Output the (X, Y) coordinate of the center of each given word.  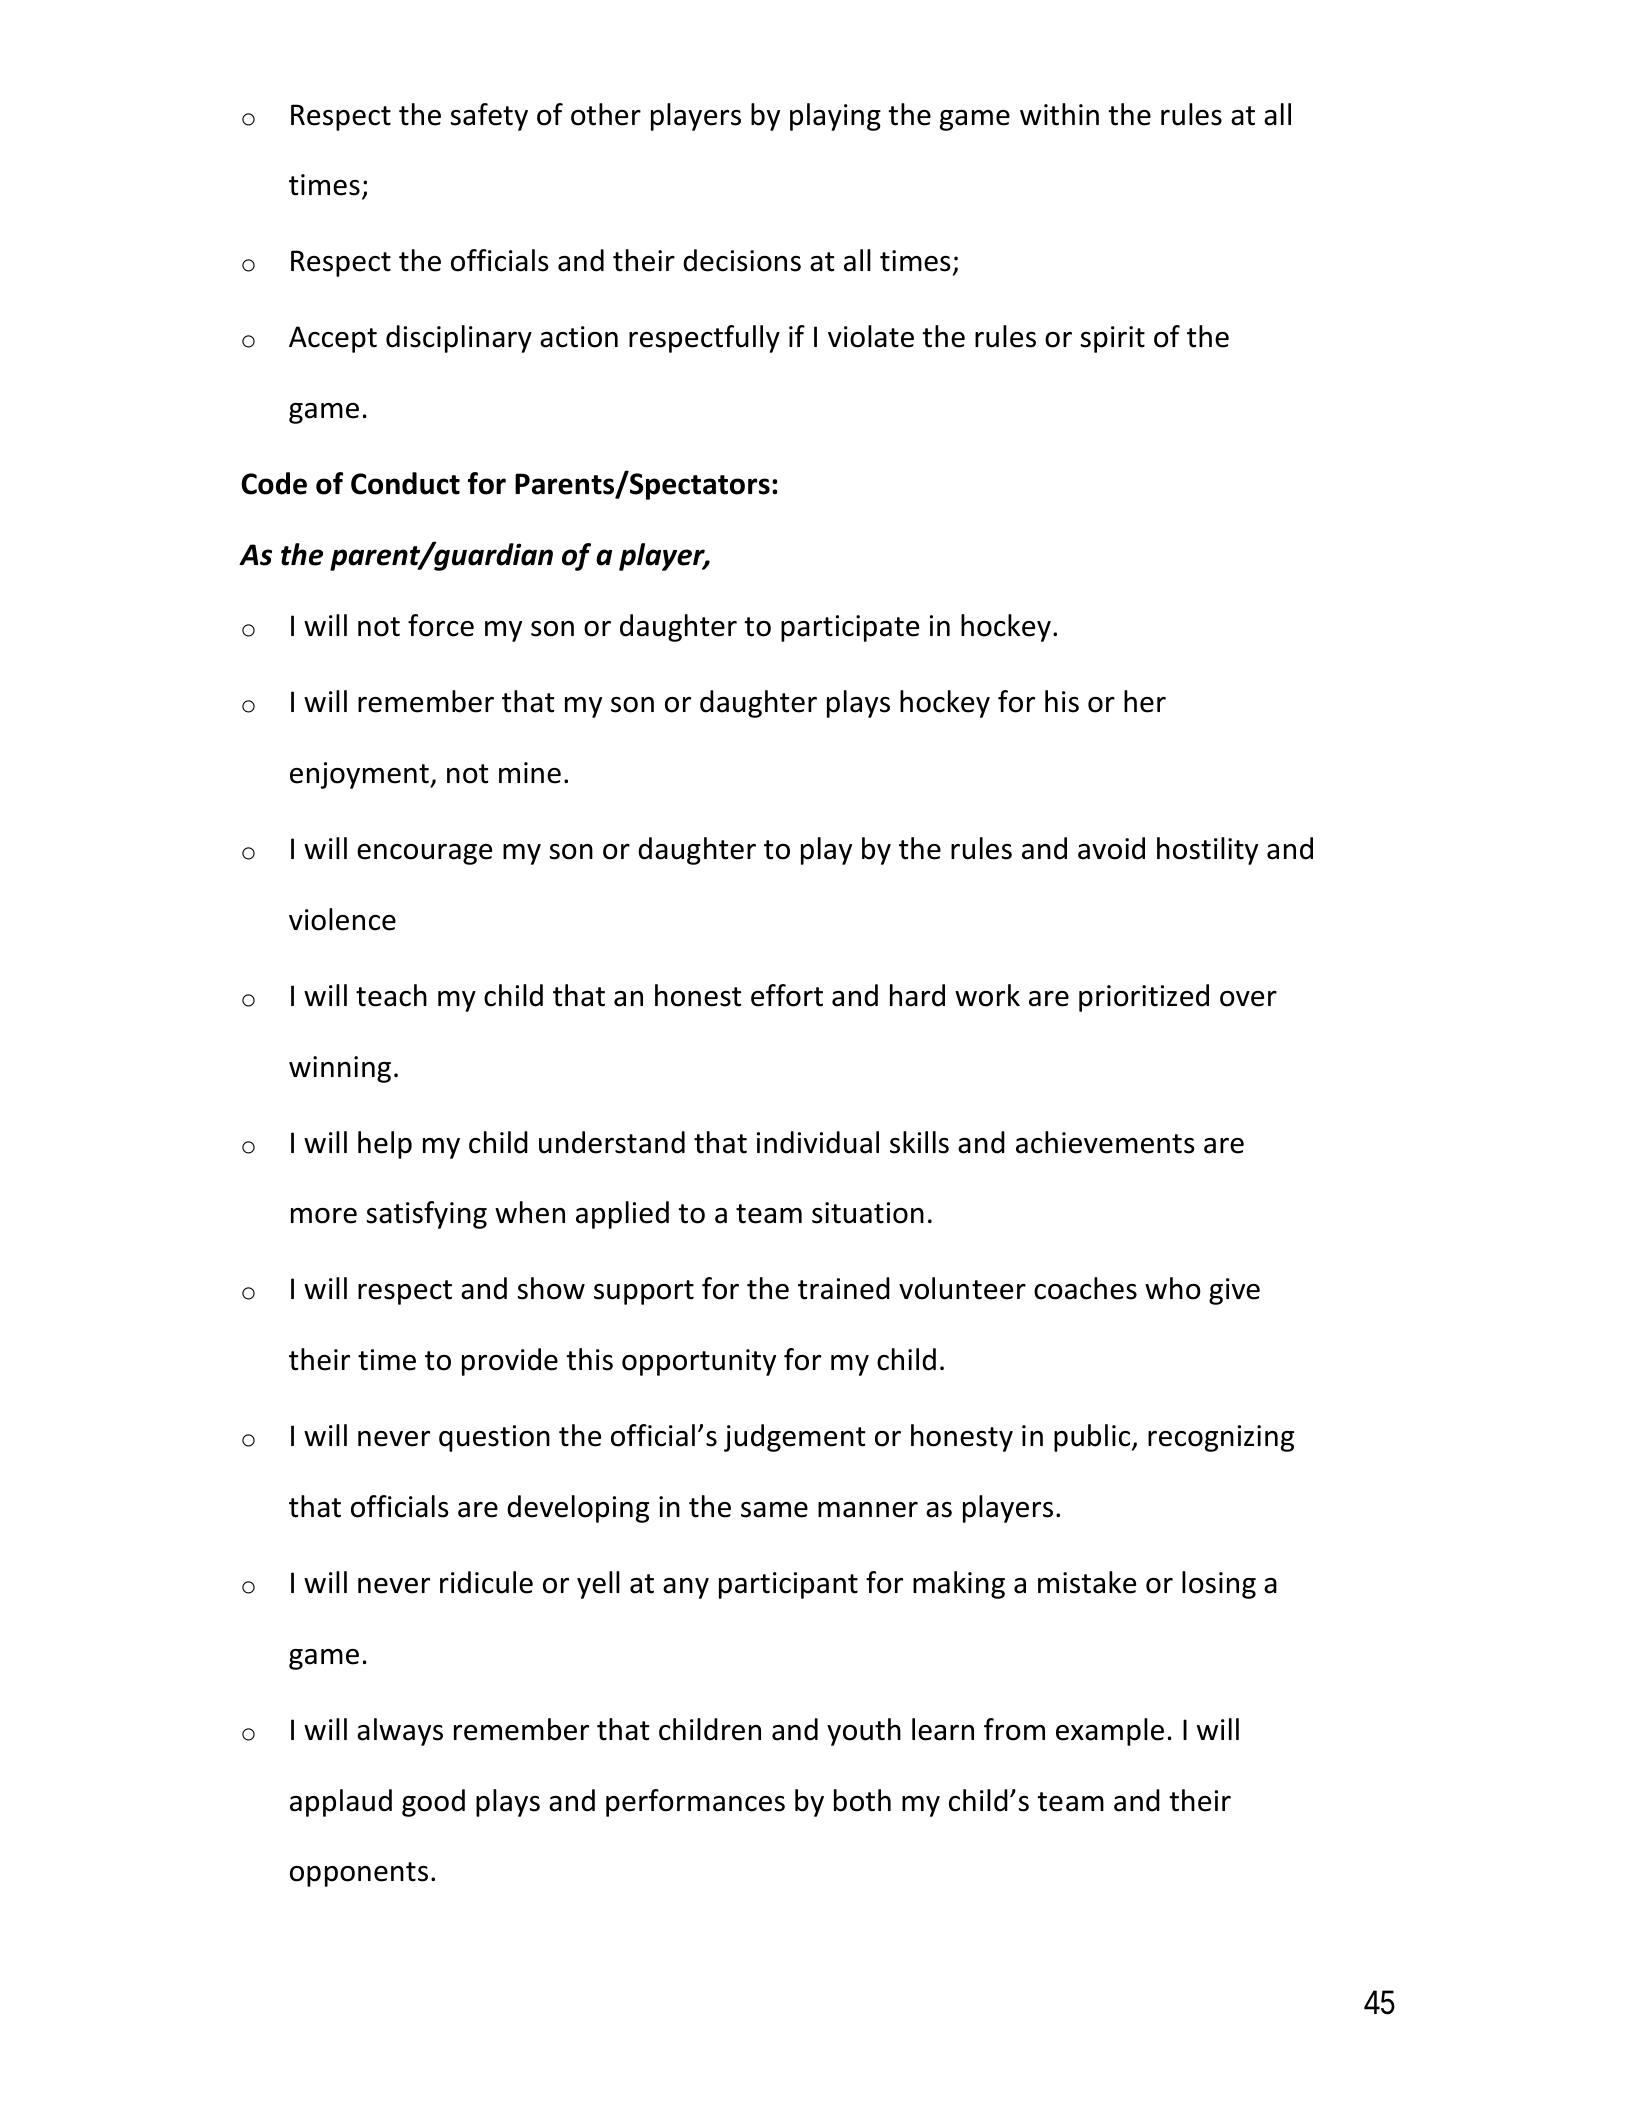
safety (489, 117)
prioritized (1144, 998)
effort (787, 995)
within (1059, 114)
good (433, 1803)
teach (391, 995)
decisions (742, 260)
